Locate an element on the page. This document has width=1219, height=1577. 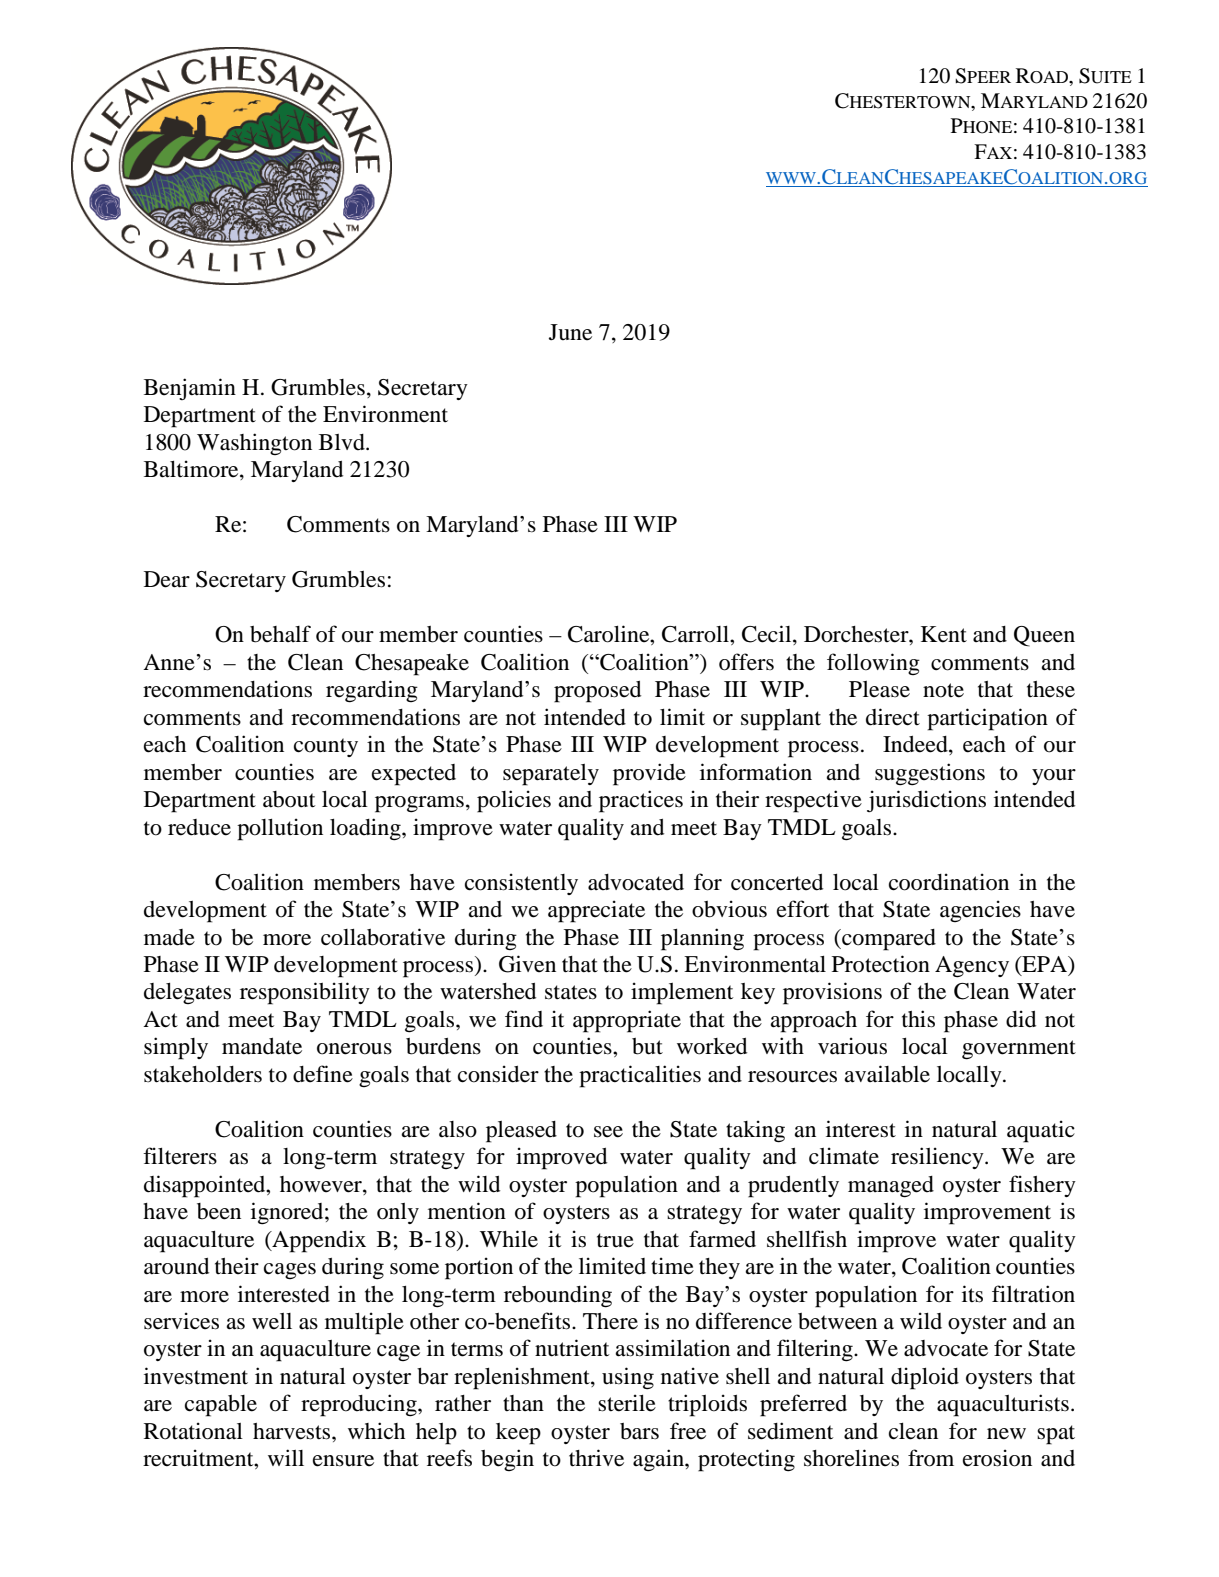
county is located at coordinates (326, 747).
